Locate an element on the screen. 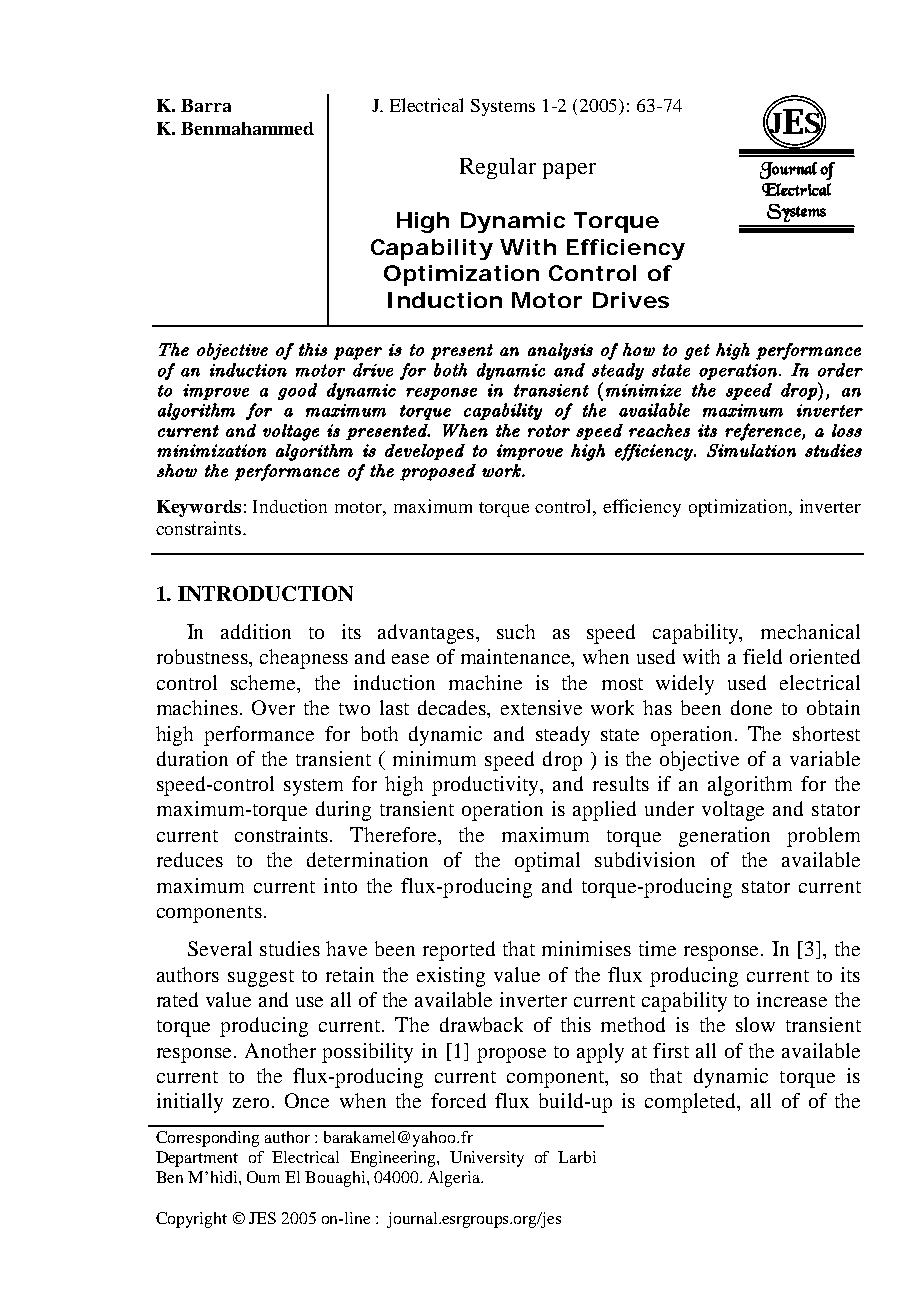 Image resolution: width=924 pixels, height=1310 pixels. done is located at coordinates (751, 707).
